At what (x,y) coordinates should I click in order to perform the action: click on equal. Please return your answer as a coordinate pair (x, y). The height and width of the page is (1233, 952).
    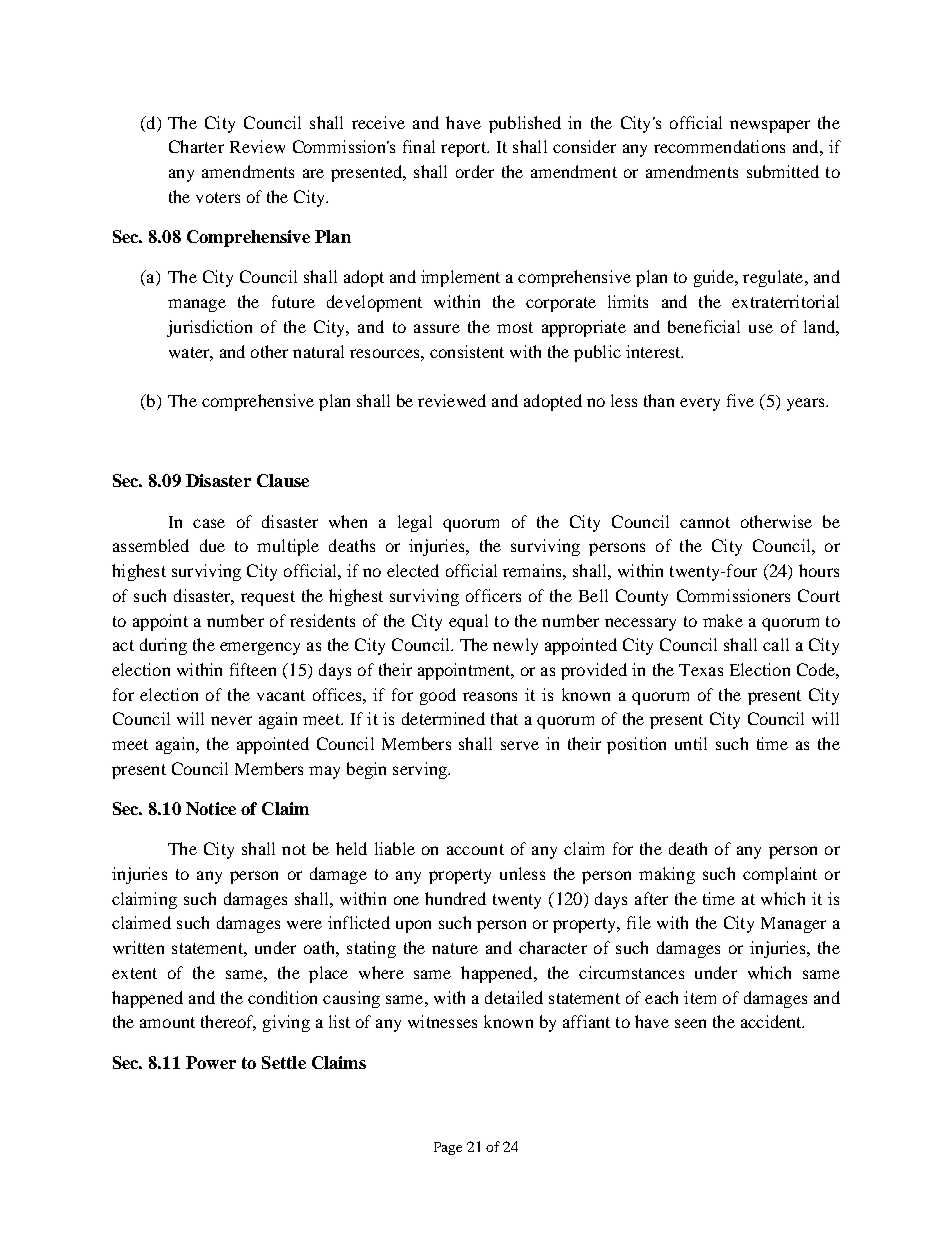
    Looking at the image, I should click on (468, 622).
